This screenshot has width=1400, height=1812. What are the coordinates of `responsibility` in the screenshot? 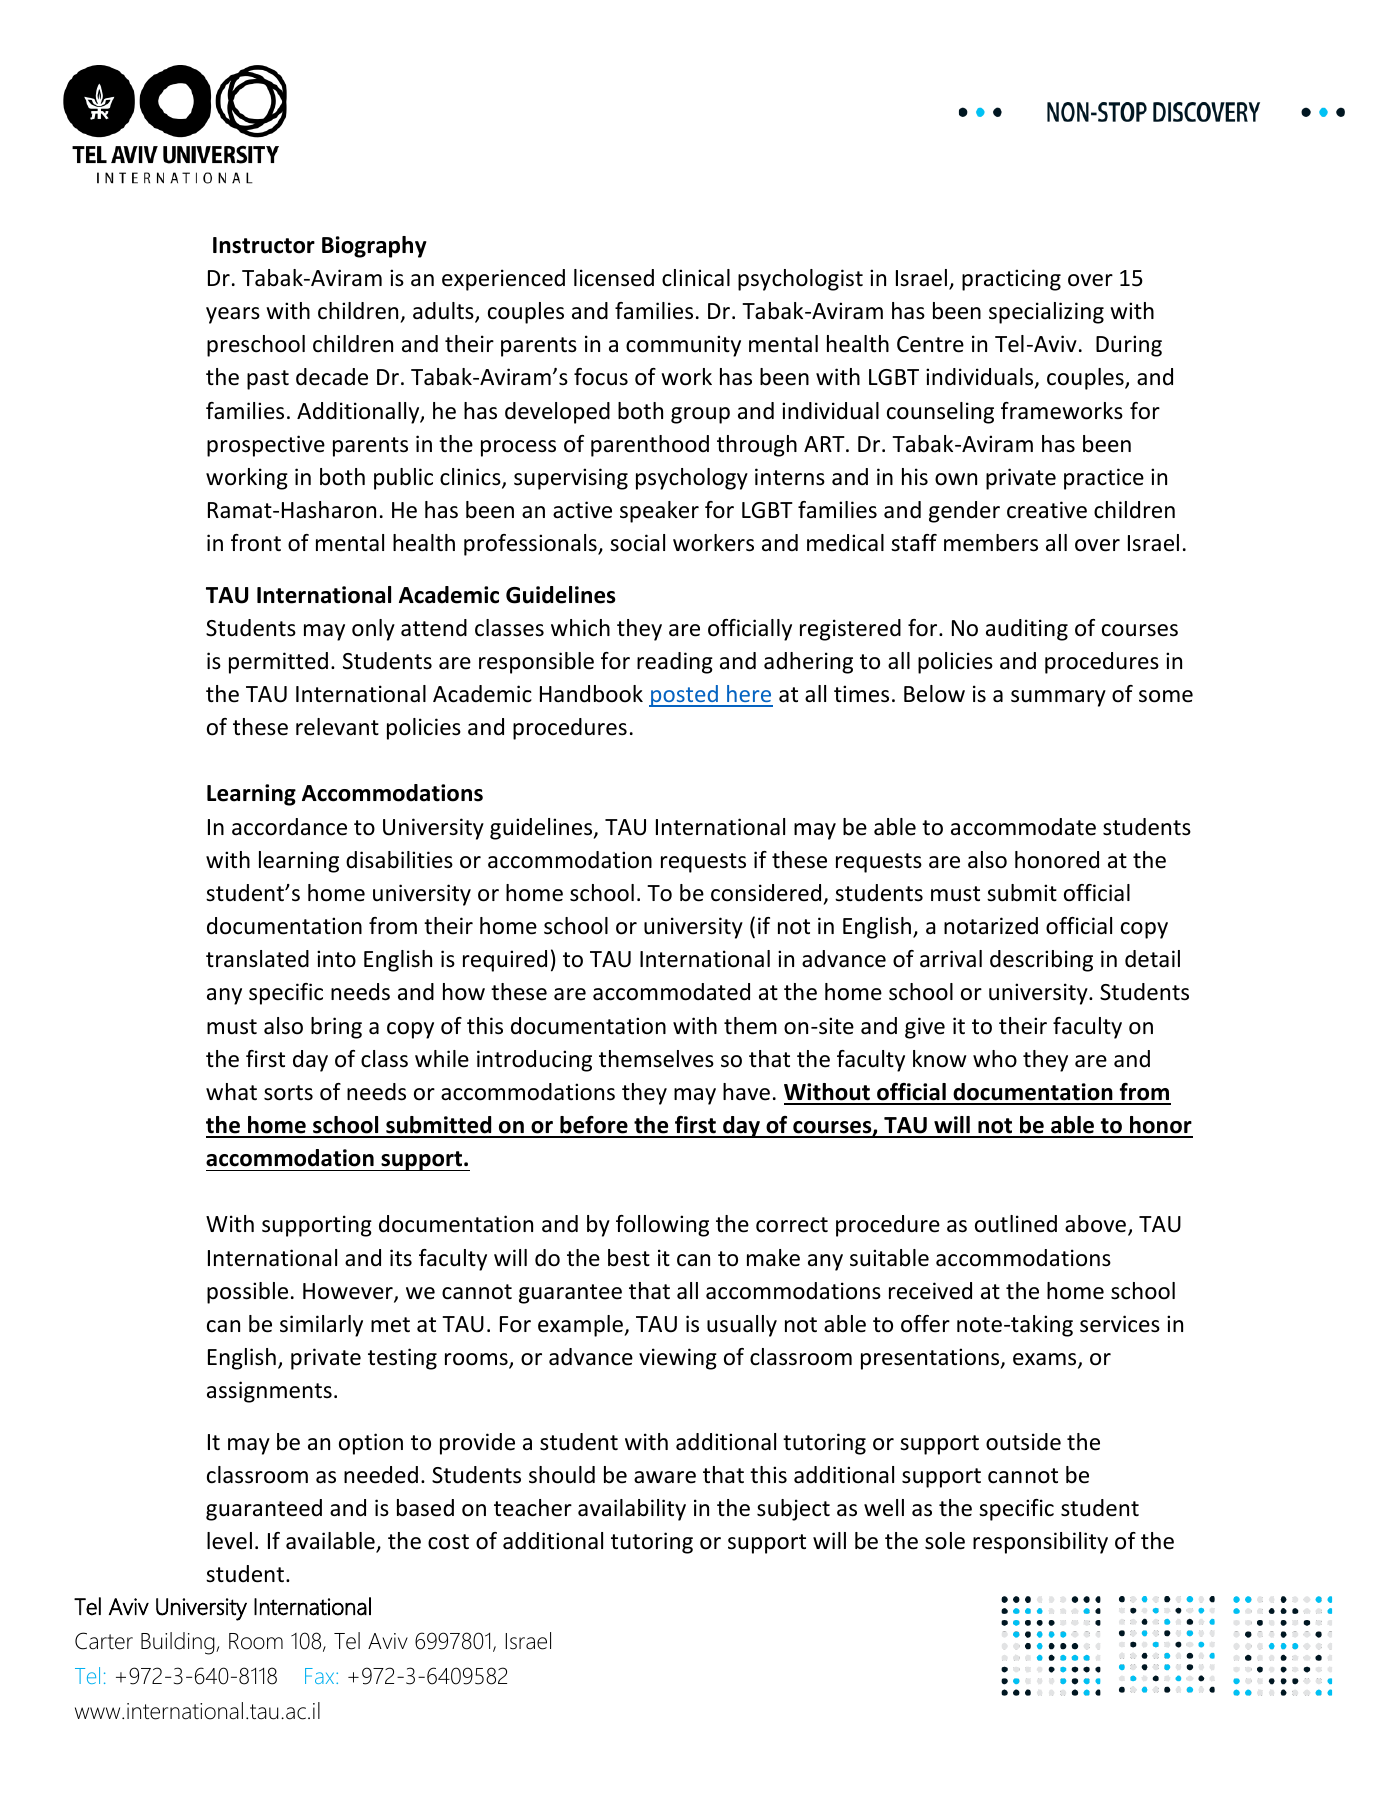 It's located at (1040, 1543).
